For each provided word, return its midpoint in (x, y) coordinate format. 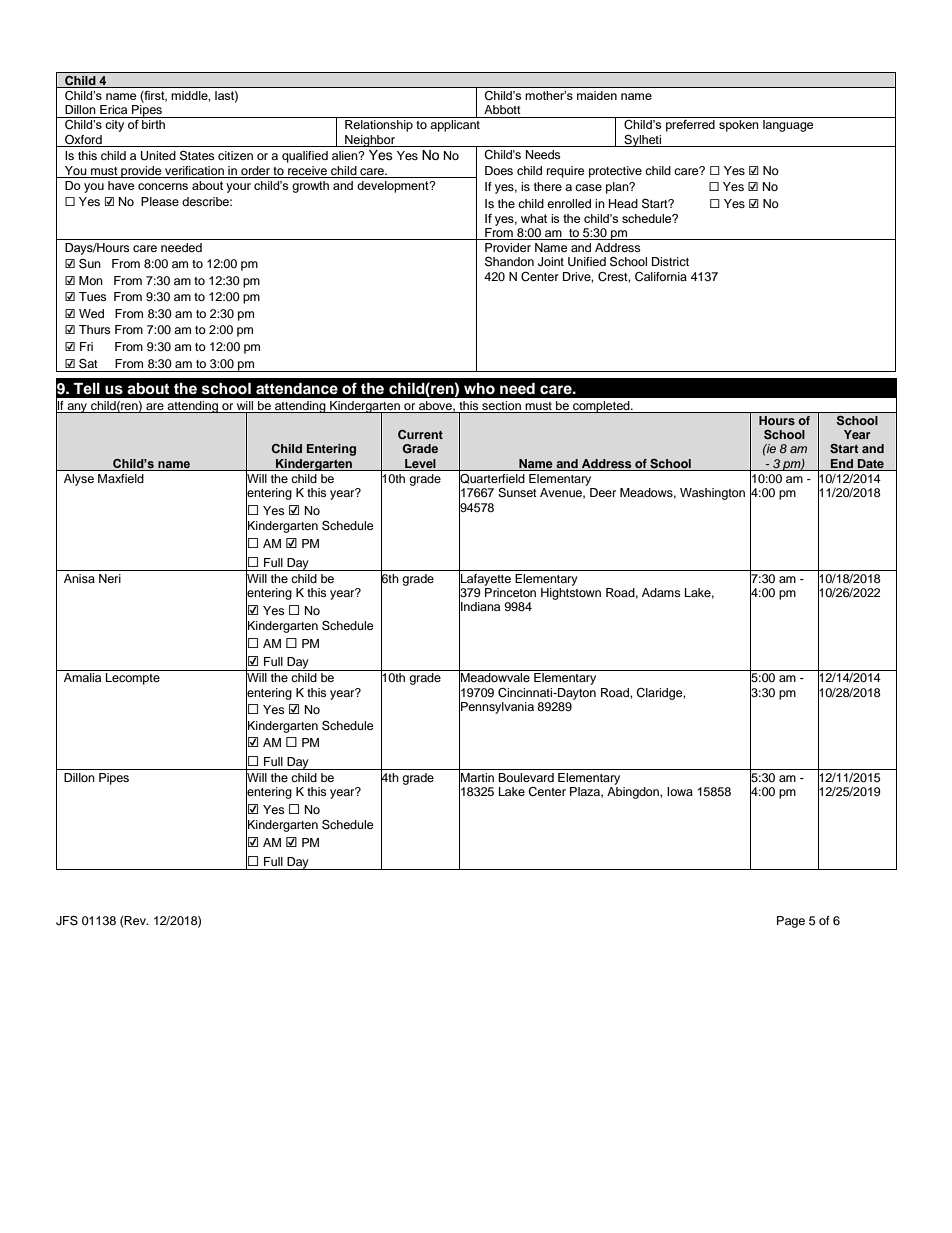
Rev (136, 920)
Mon (91, 280)
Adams (661, 592)
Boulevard (526, 777)
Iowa (680, 791)
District (670, 261)
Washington (712, 494)
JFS (67, 920)
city (114, 126)
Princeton (510, 592)
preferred (690, 124)
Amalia (82, 677)
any (77, 408)
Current (420, 435)
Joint (551, 262)
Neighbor (370, 141)
